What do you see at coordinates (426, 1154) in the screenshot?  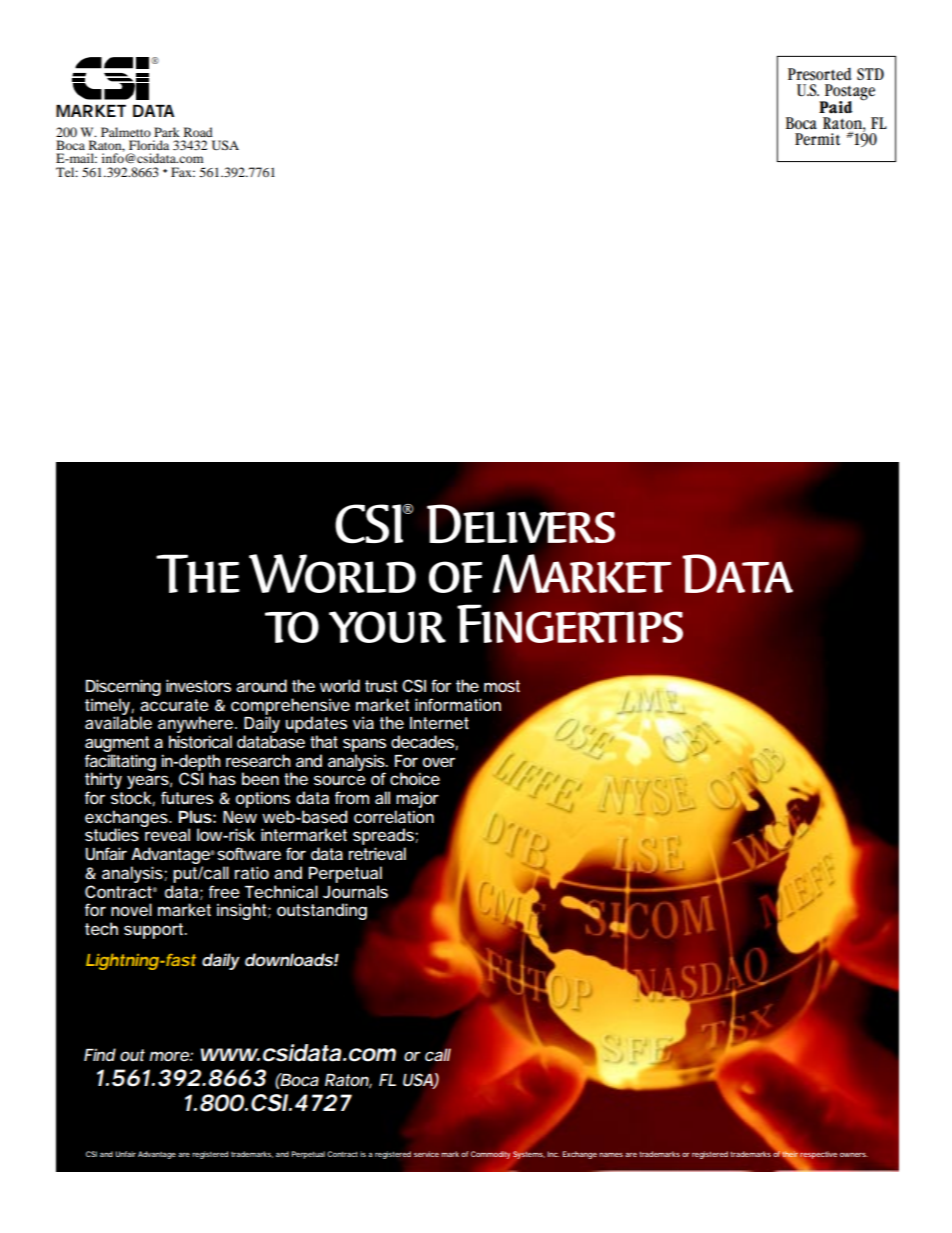 I see `service` at bounding box center [426, 1154].
